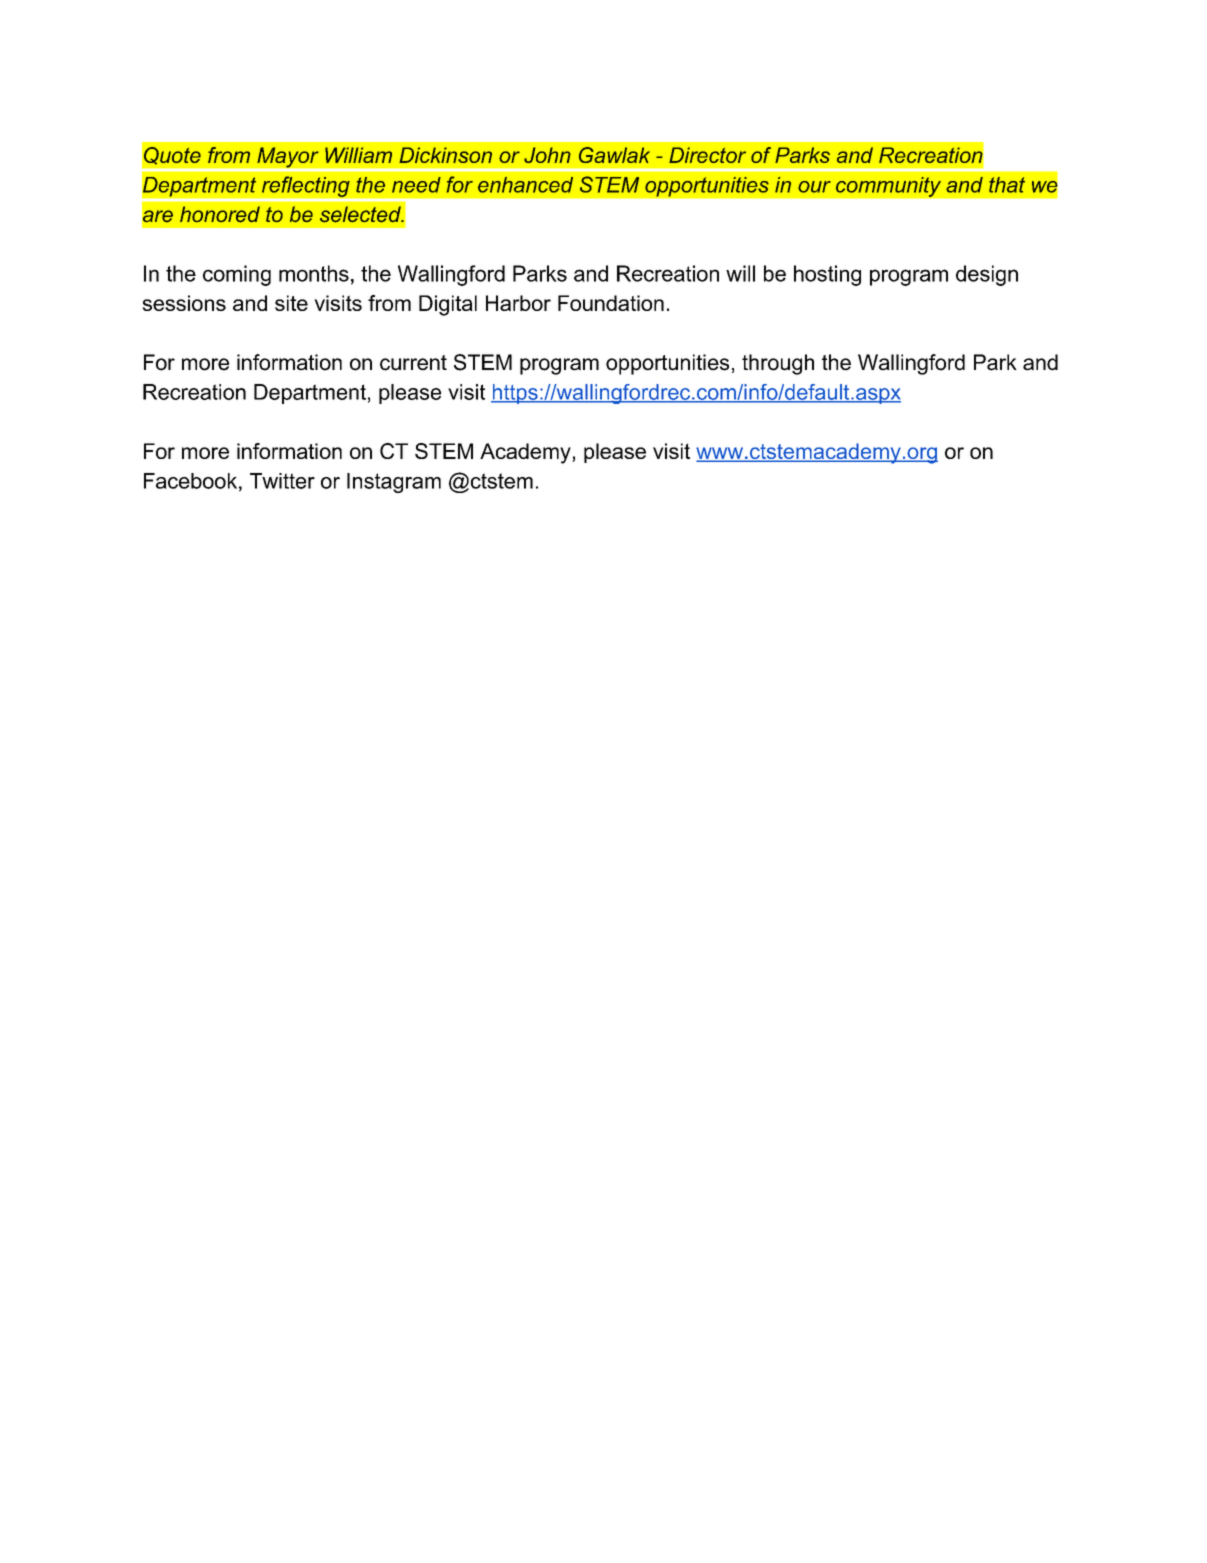 Image resolution: width=1207 pixels, height=1563 pixels. Describe the element at coordinates (611, 303) in the document. I see `Foundation` at that location.
